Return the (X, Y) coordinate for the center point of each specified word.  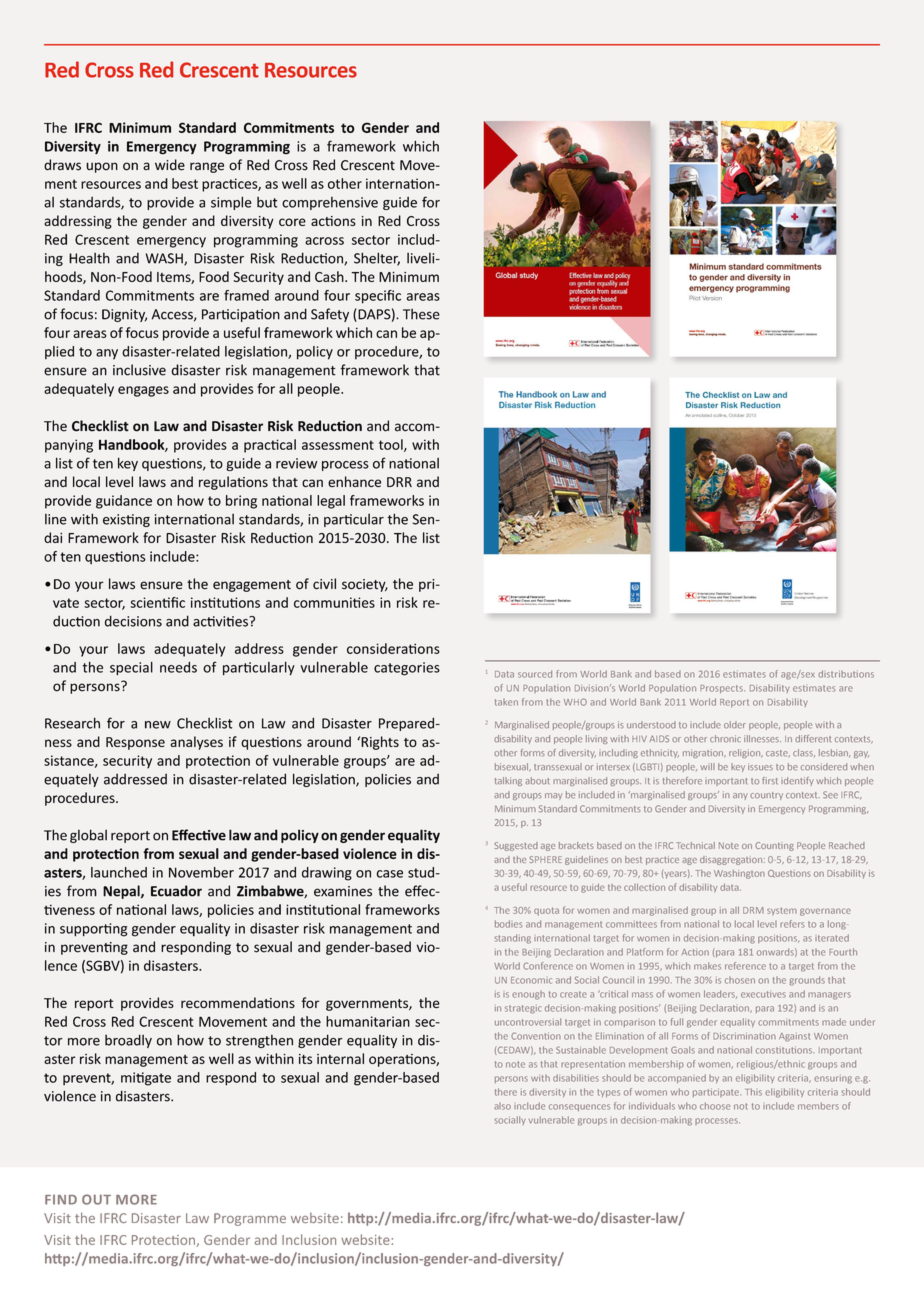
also (502, 1106)
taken (506, 702)
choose (715, 1106)
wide (170, 165)
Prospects (722, 689)
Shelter (377, 259)
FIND (61, 1200)
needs (178, 667)
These (421, 314)
